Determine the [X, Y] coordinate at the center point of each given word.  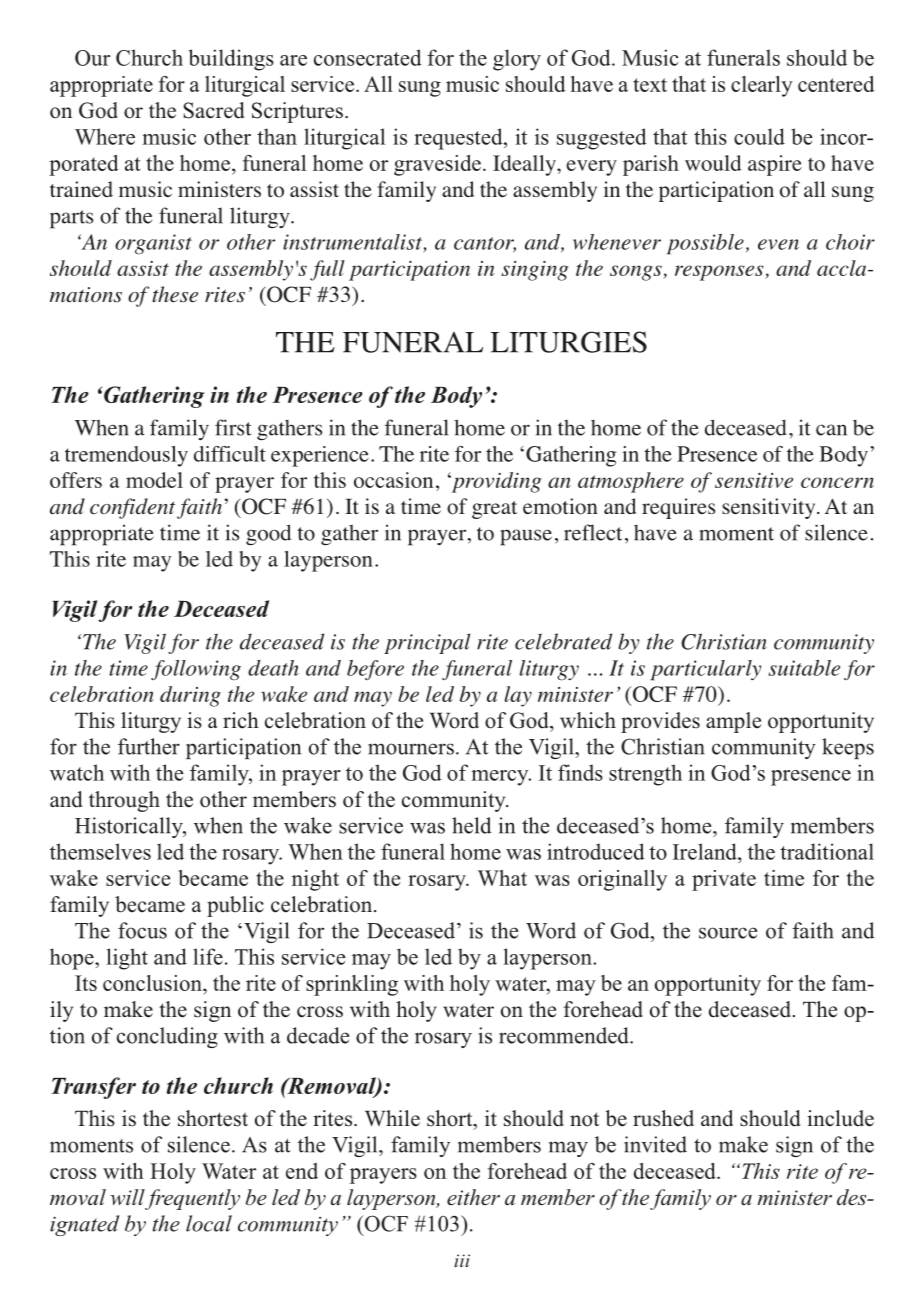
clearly [762, 86]
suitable [804, 668]
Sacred [213, 110]
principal [427, 643]
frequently [192, 1199]
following [196, 670]
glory [517, 60]
